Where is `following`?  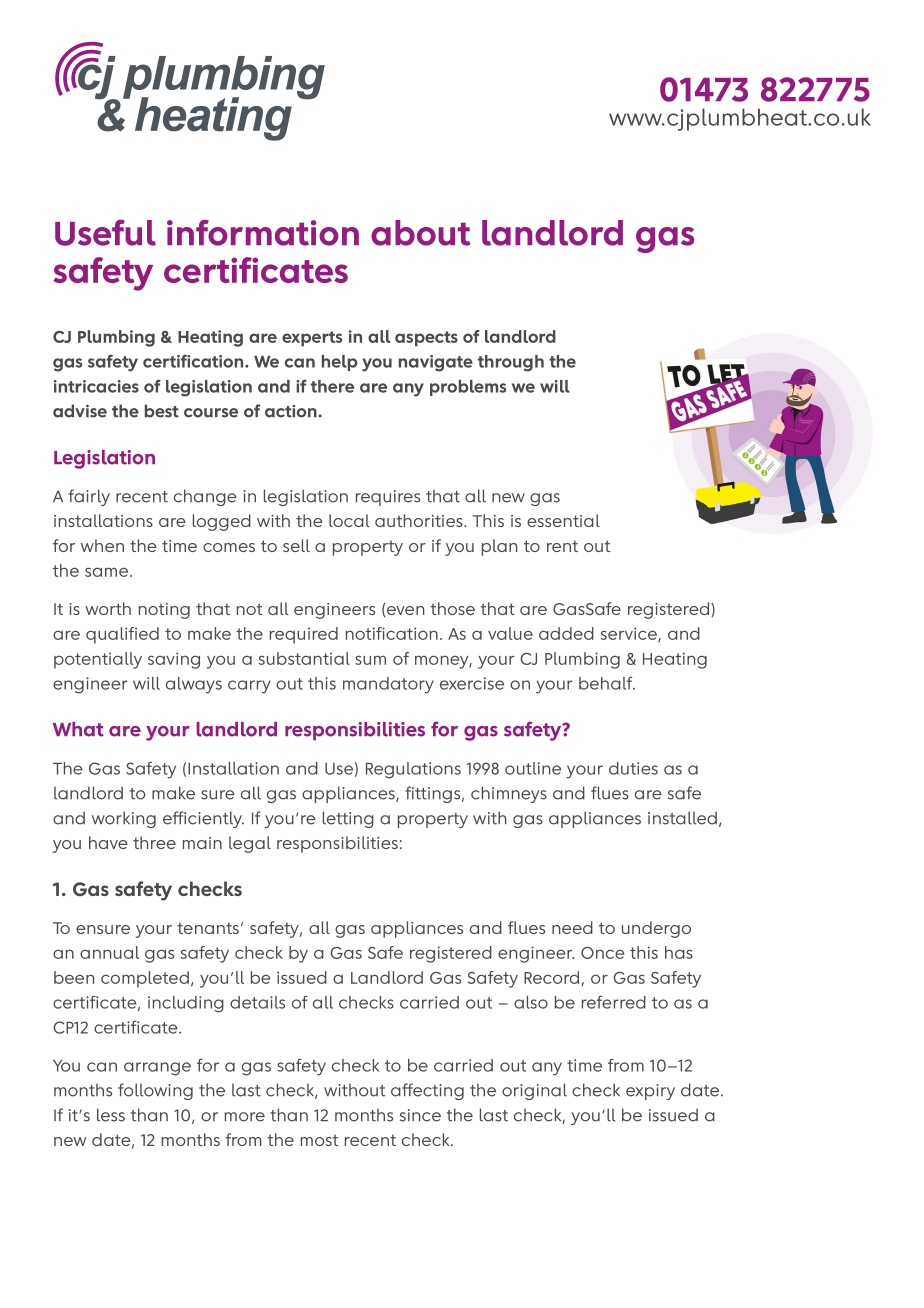
following is located at coordinates (155, 1091).
